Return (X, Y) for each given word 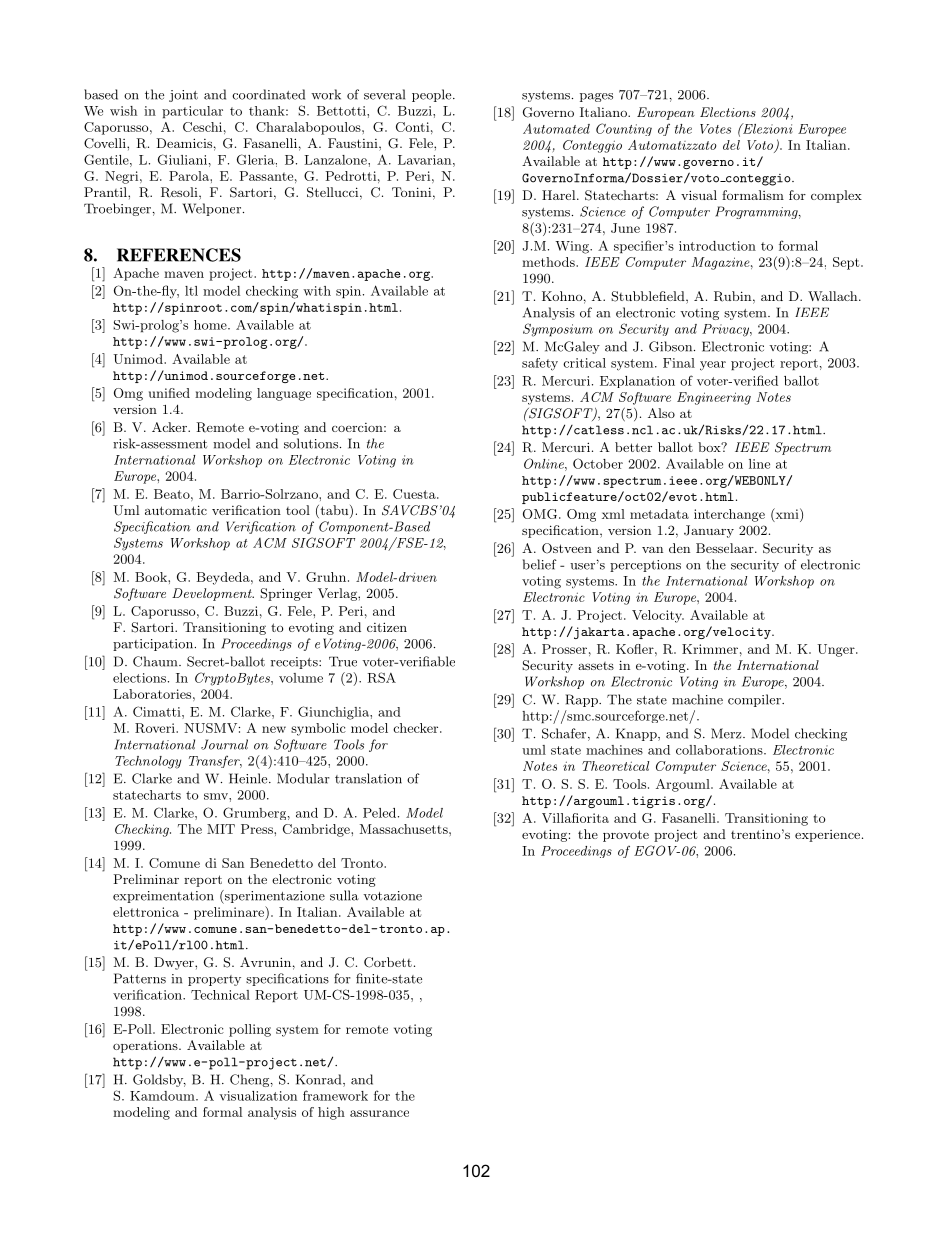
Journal (224, 744)
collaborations (720, 750)
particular (192, 112)
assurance (379, 1113)
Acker (170, 427)
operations (146, 1047)
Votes (715, 129)
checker (417, 728)
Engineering (714, 398)
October (598, 463)
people (433, 95)
